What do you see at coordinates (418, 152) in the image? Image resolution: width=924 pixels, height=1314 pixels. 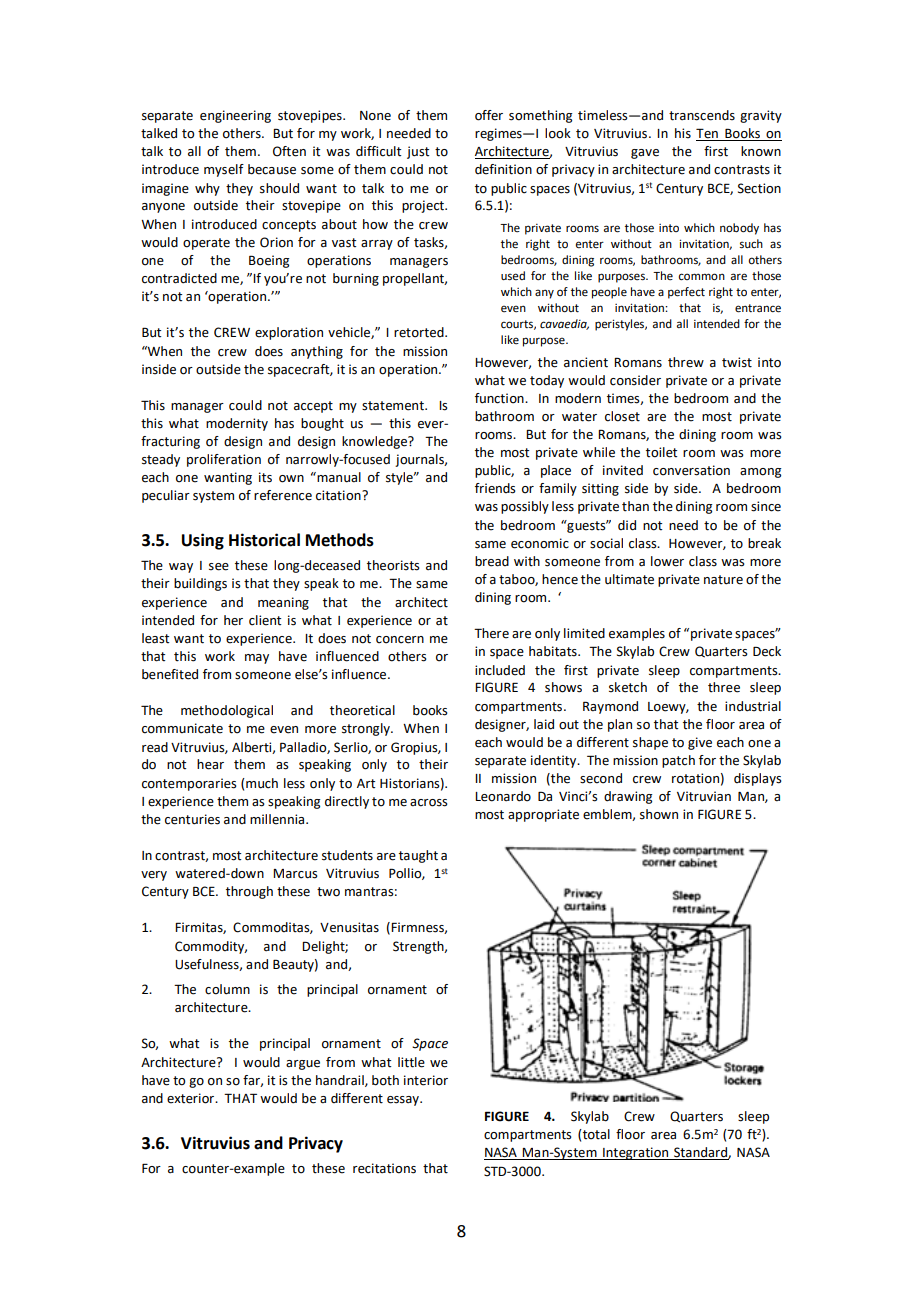 I see `just` at bounding box center [418, 152].
